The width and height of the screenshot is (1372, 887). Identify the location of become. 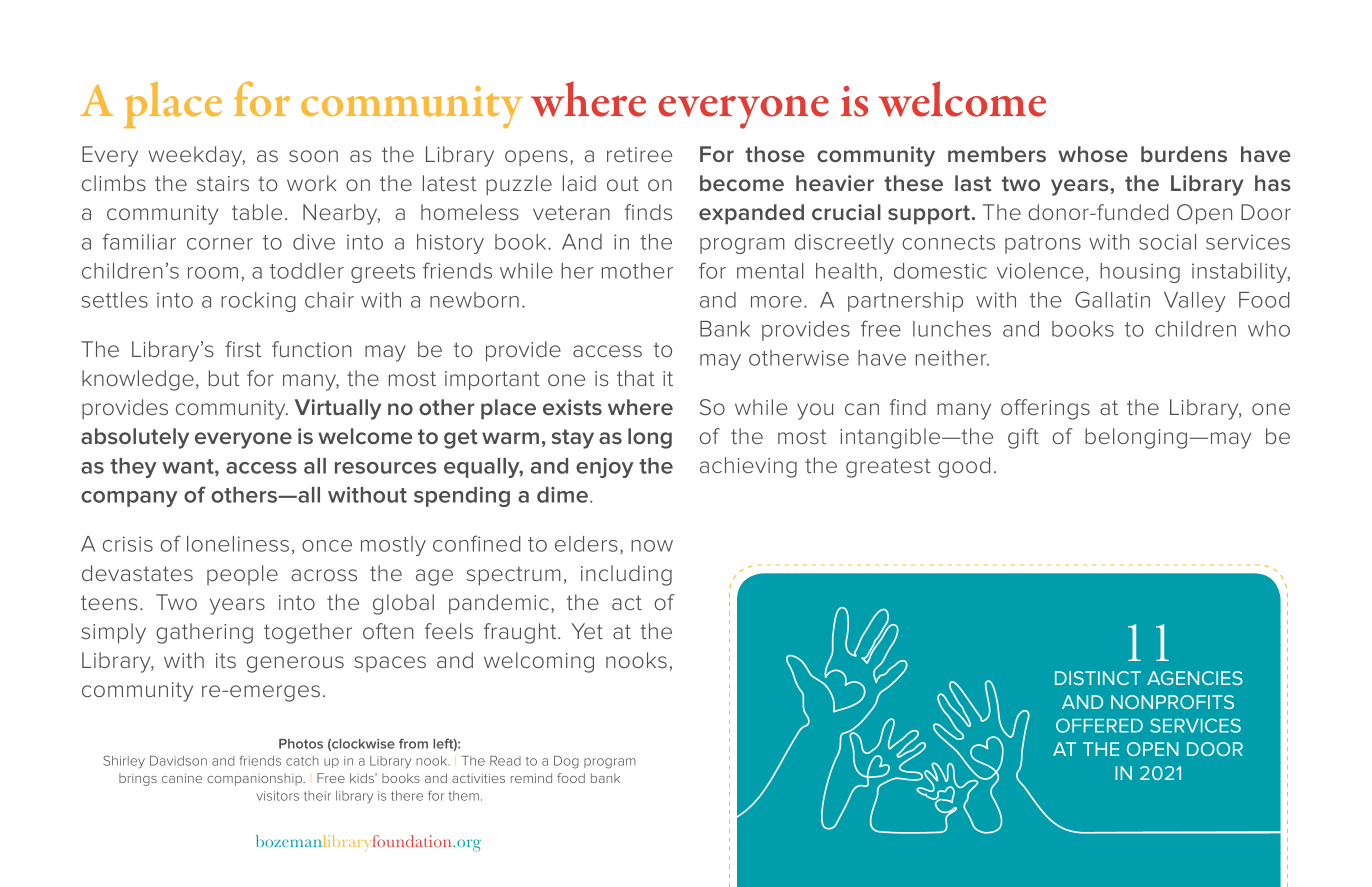
(742, 183).
